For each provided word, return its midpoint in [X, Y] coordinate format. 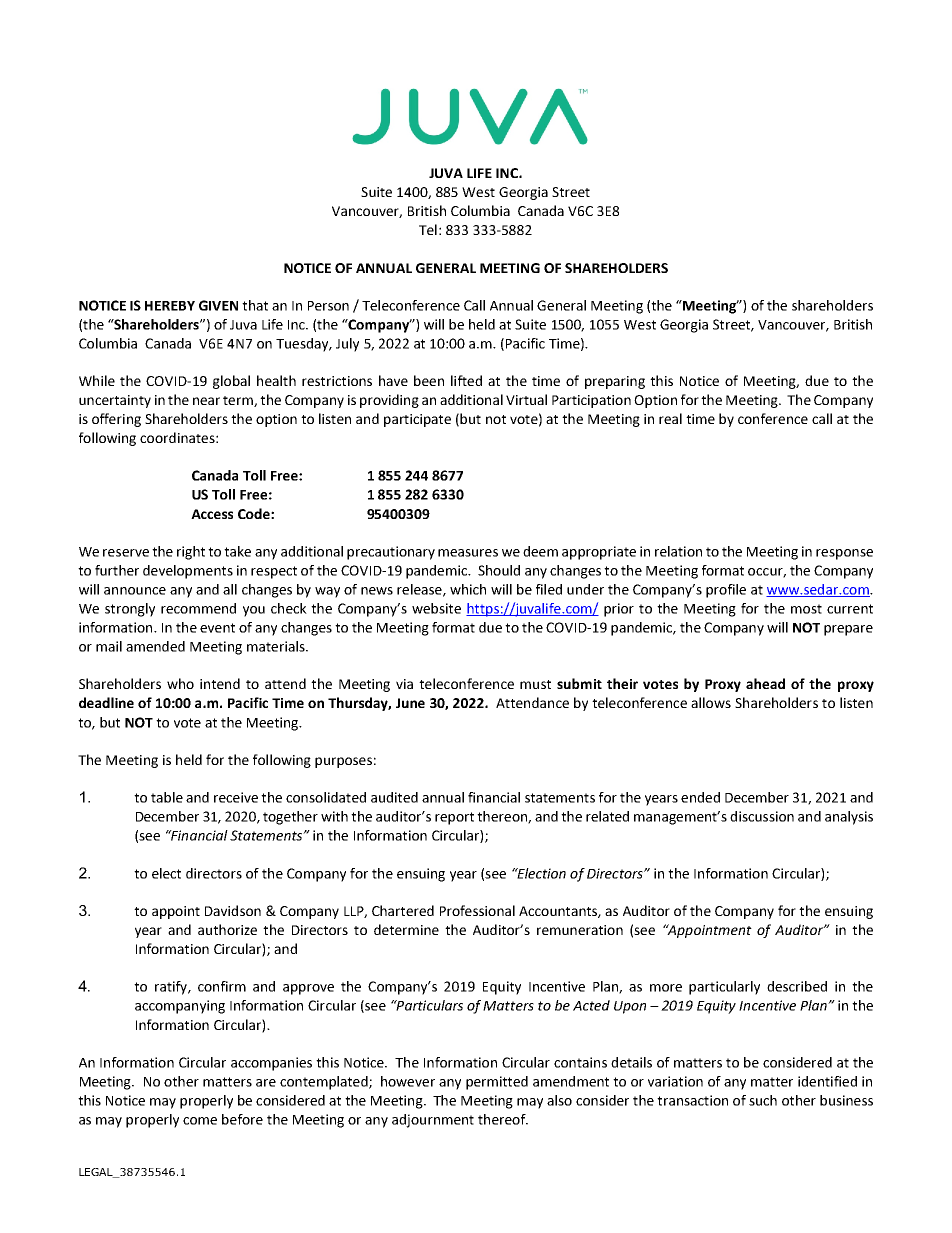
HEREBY [170, 306]
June [410, 703]
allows [711, 702]
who [180, 683]
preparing [615, 382]
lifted [466, 380]
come [200, 1121]
